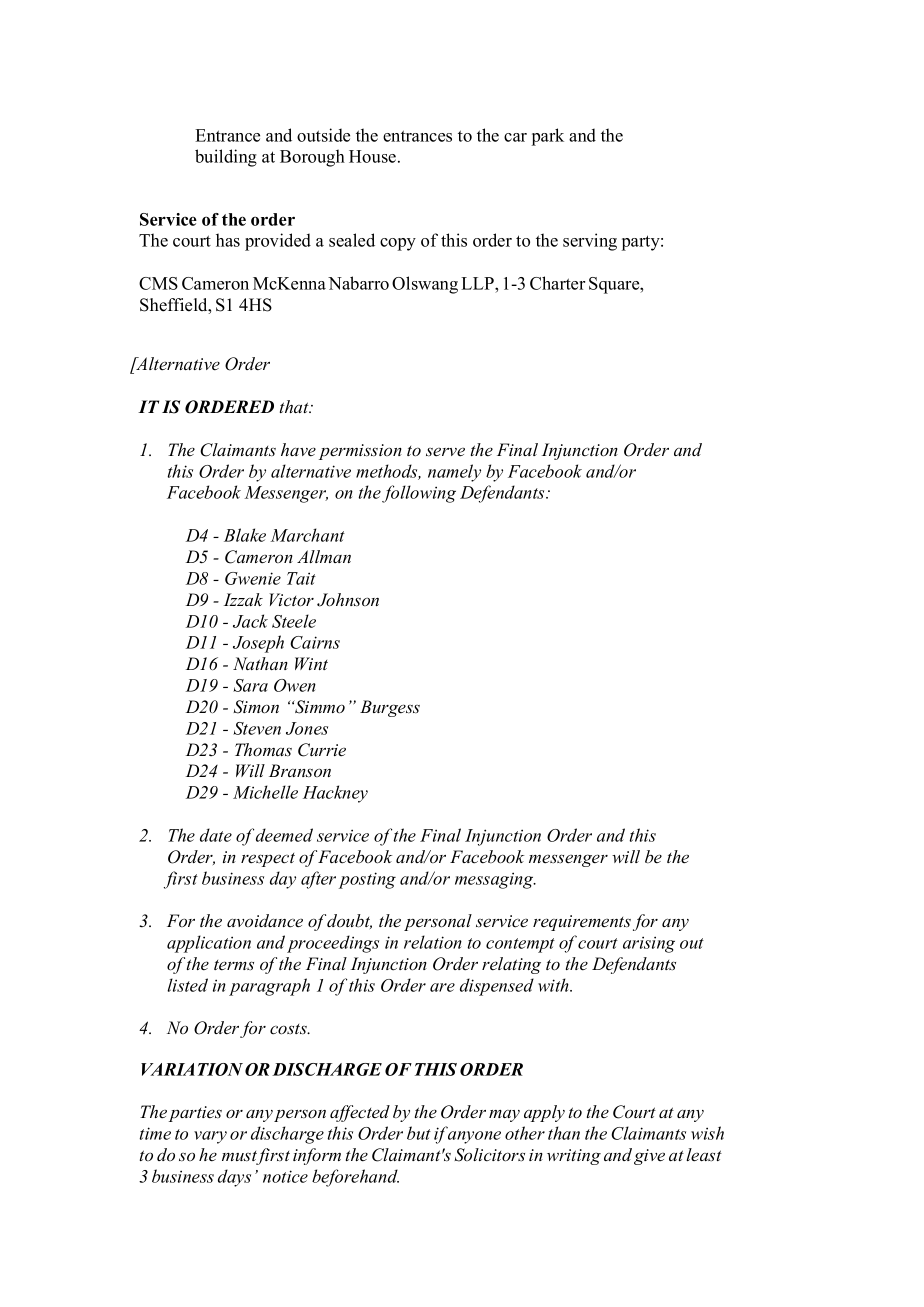 This page has height=1307, width=924. Describe the element at coordinates (258, 644) in the page. I see `Joseph` at that location.
